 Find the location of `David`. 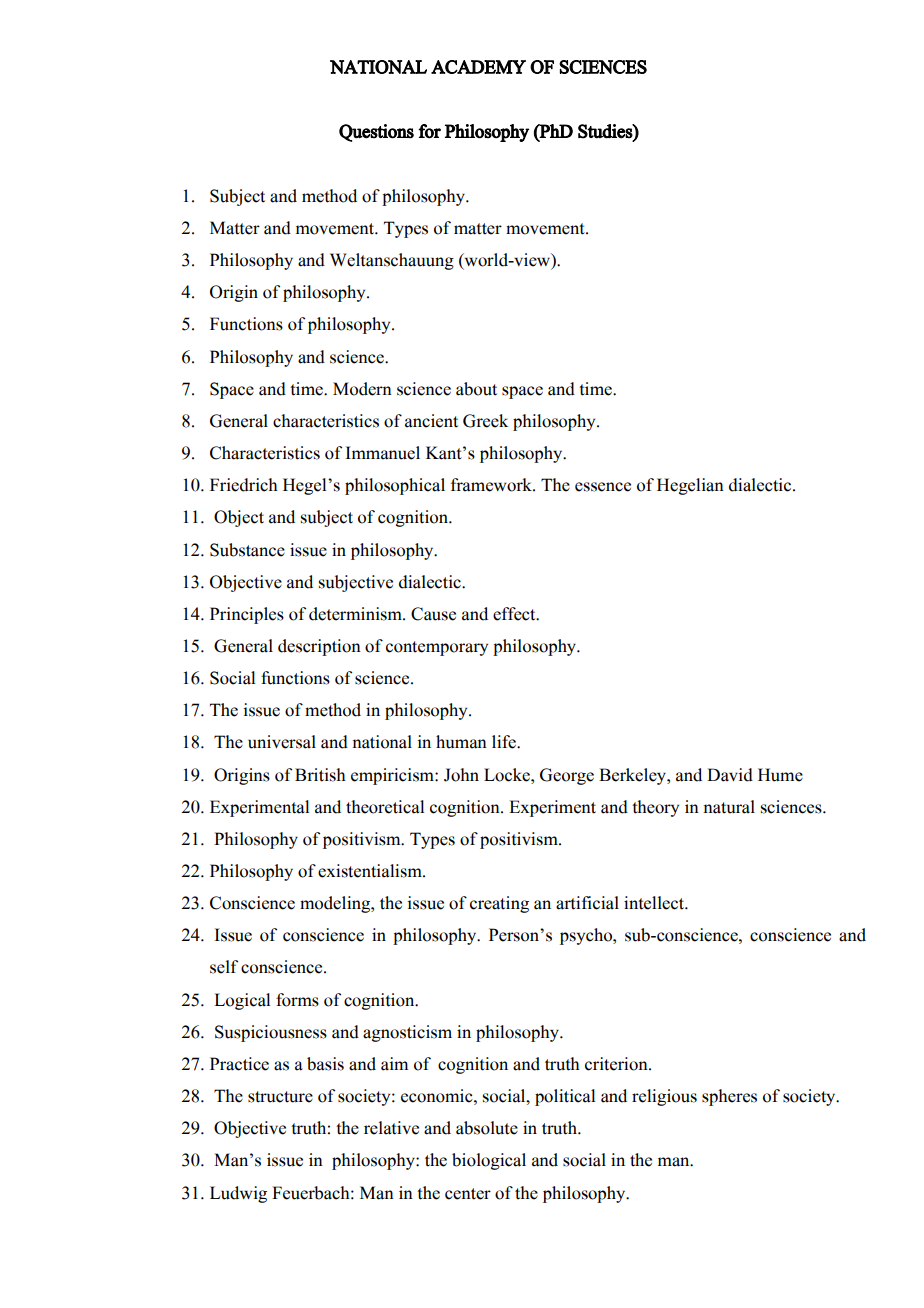

David is located at coordinates (730, 775).
